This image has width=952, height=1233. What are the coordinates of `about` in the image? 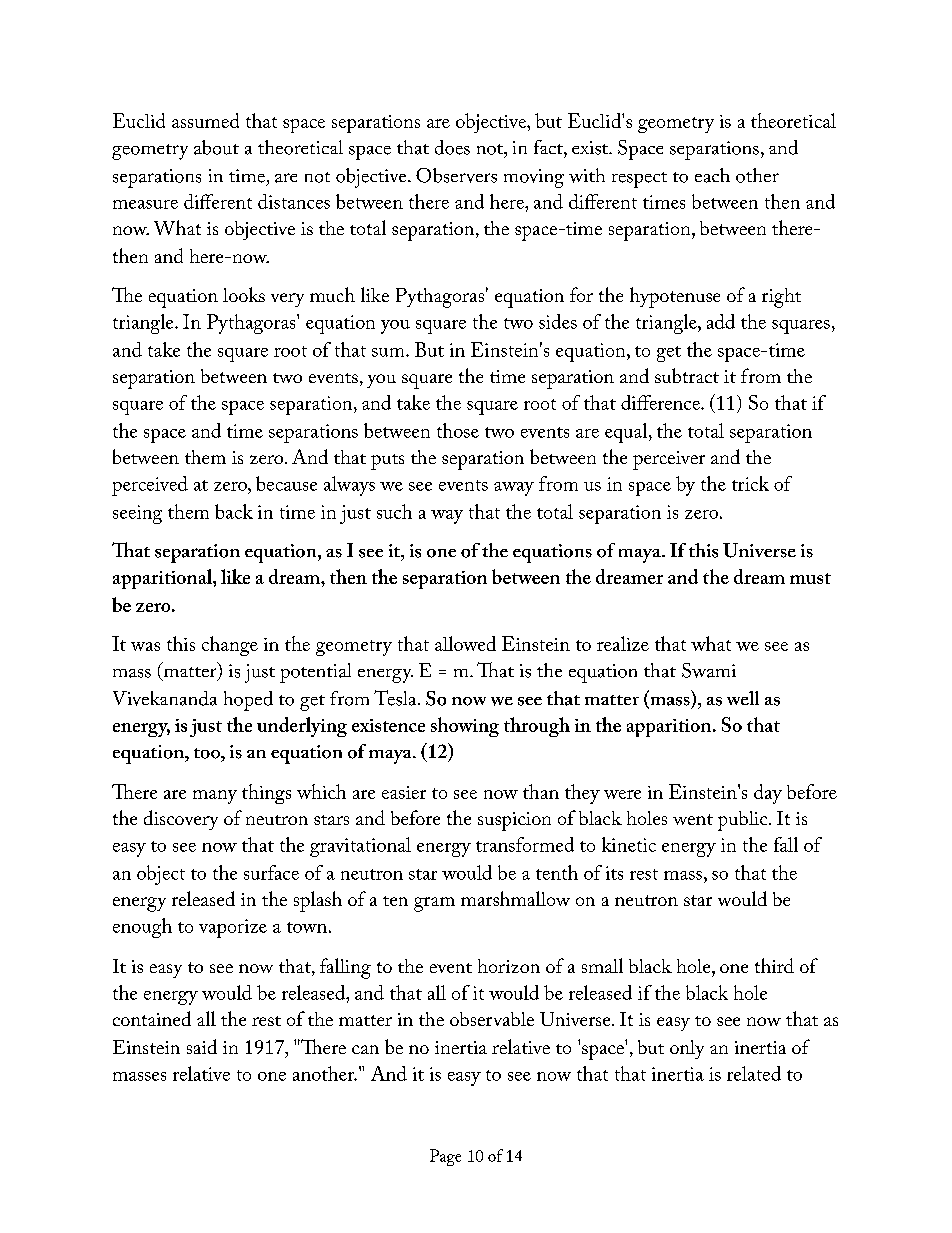 It's located at (216, 147).
